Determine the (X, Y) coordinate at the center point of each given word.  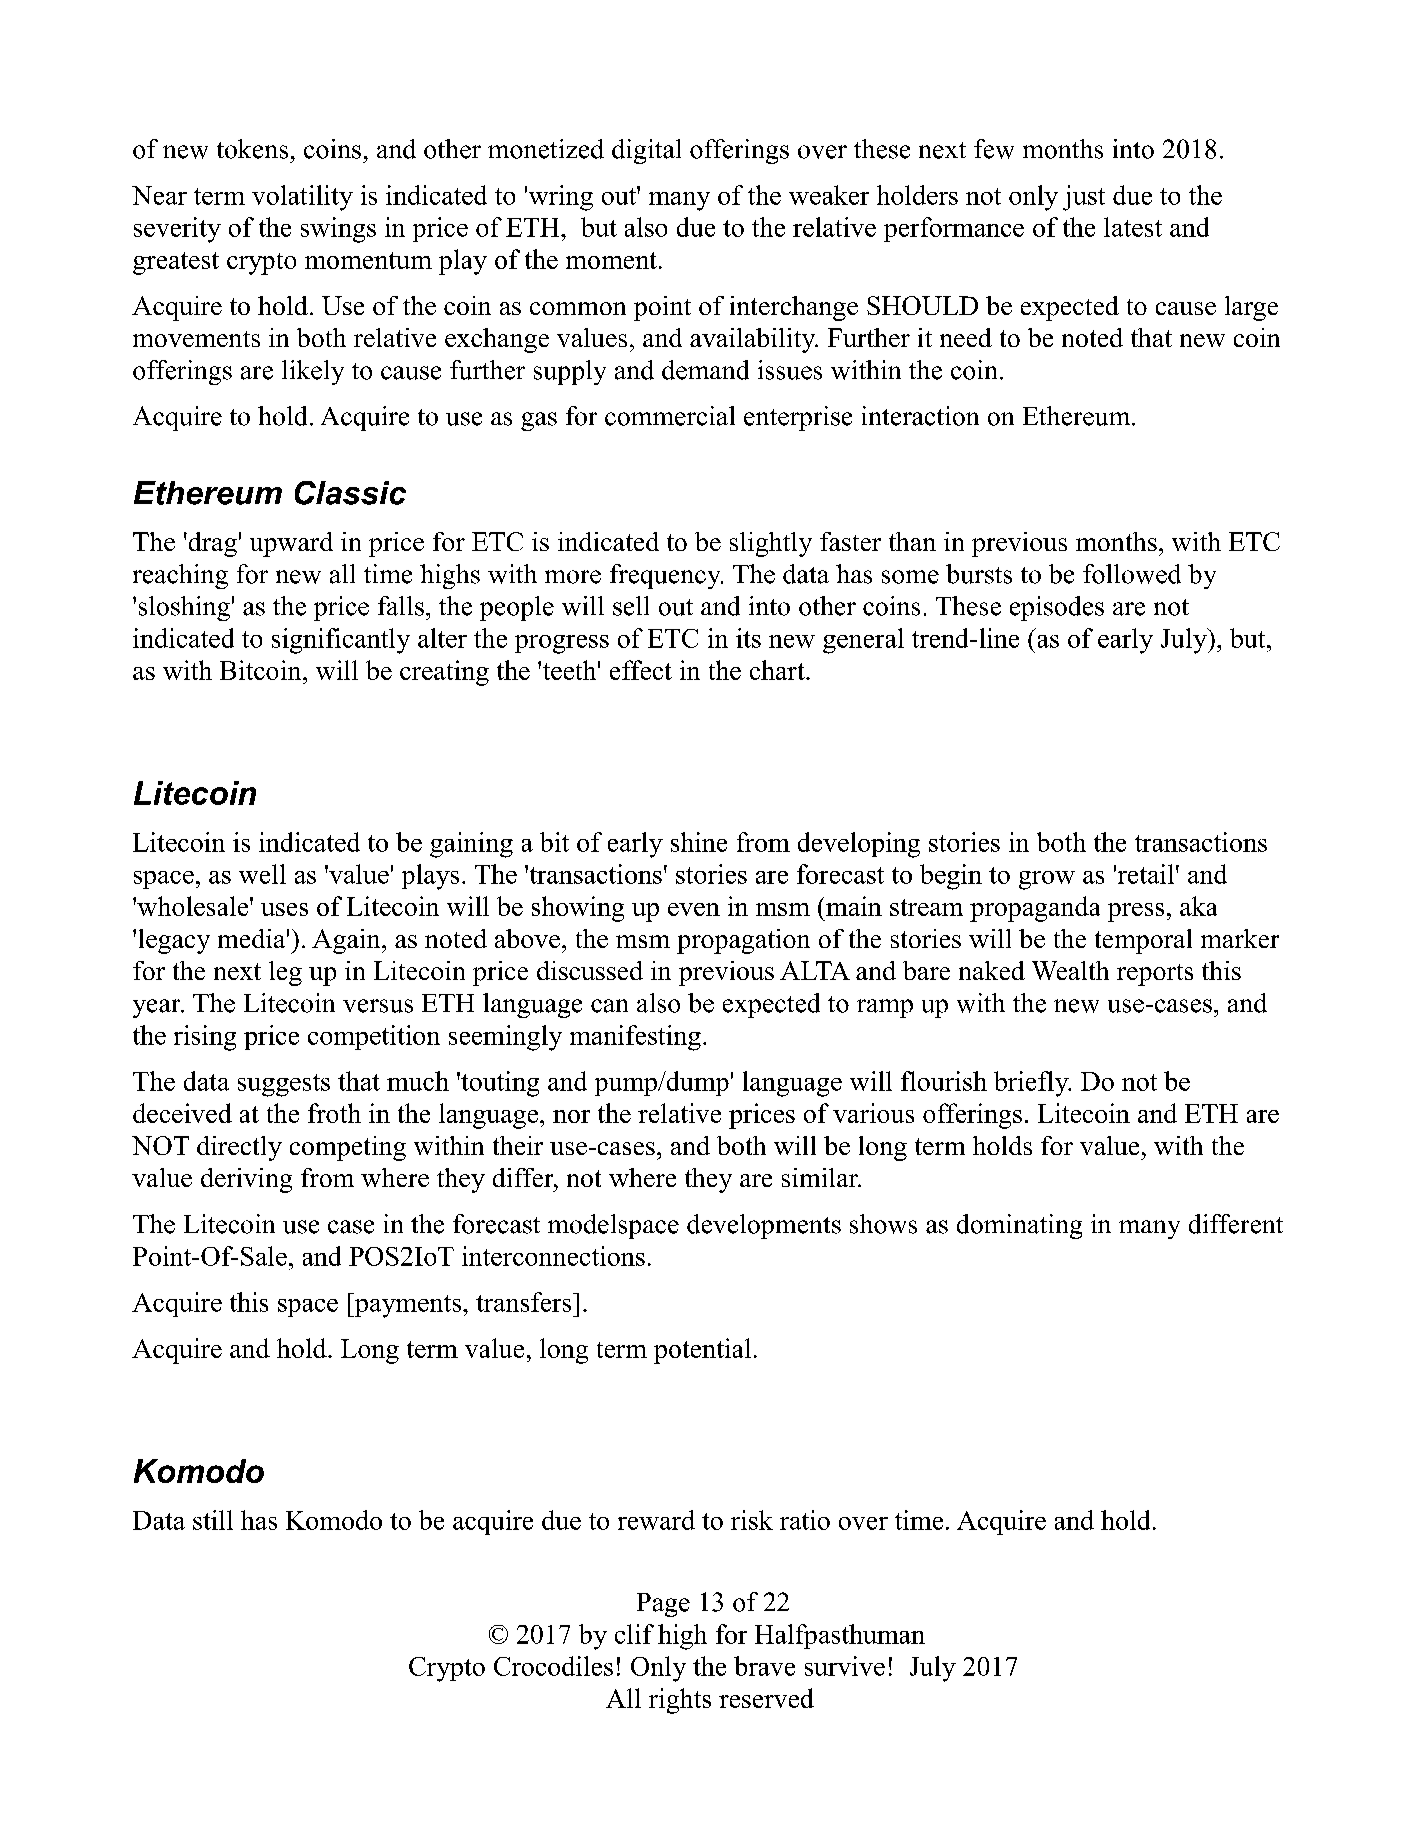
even (694, 909)
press (1136, 912)
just (1084, 198)
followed (1132, 574)
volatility (302, 198)
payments (408, 1305)
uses (284, 909)
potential (702, 1351)
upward (291, 544)
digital (646, 151)
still (213, 1520)
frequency (666, 576)
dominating (1019, 1226)
